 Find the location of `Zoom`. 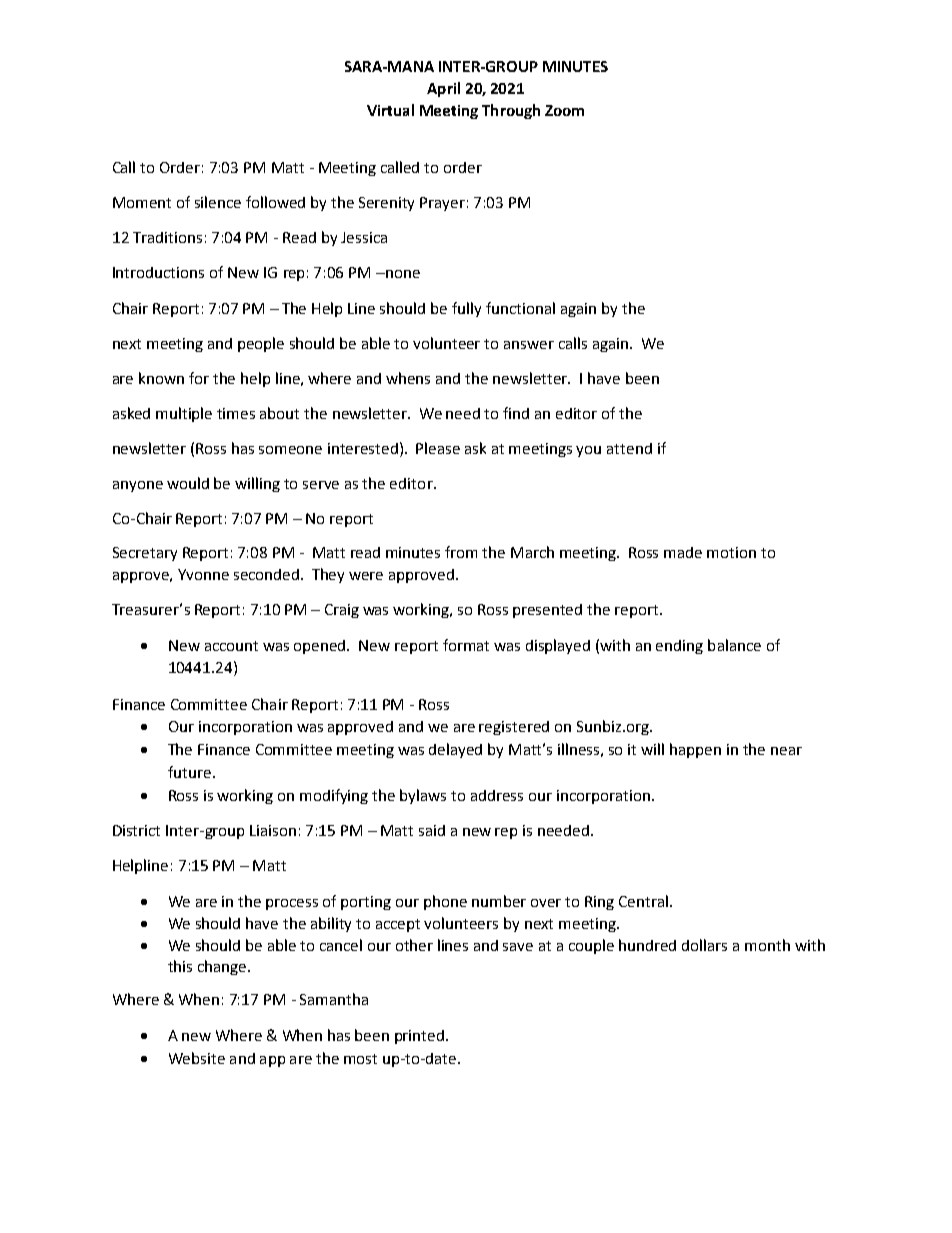

Zoom is located at coordinates (564, 110).
